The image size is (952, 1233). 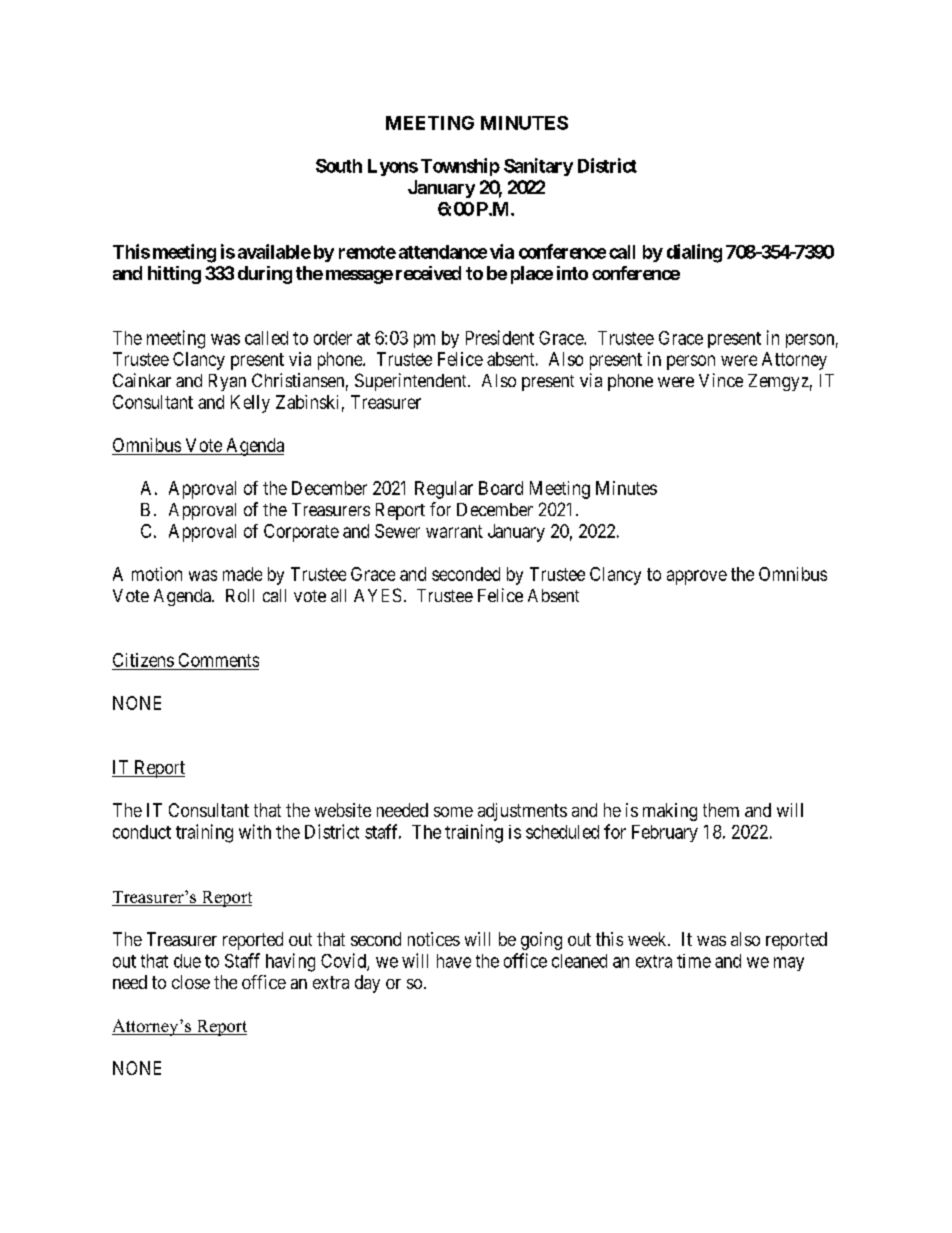 What do you see at coordinates (697, 577) in the screenshot?
I see `approve` at bounding box center [697, 577].
